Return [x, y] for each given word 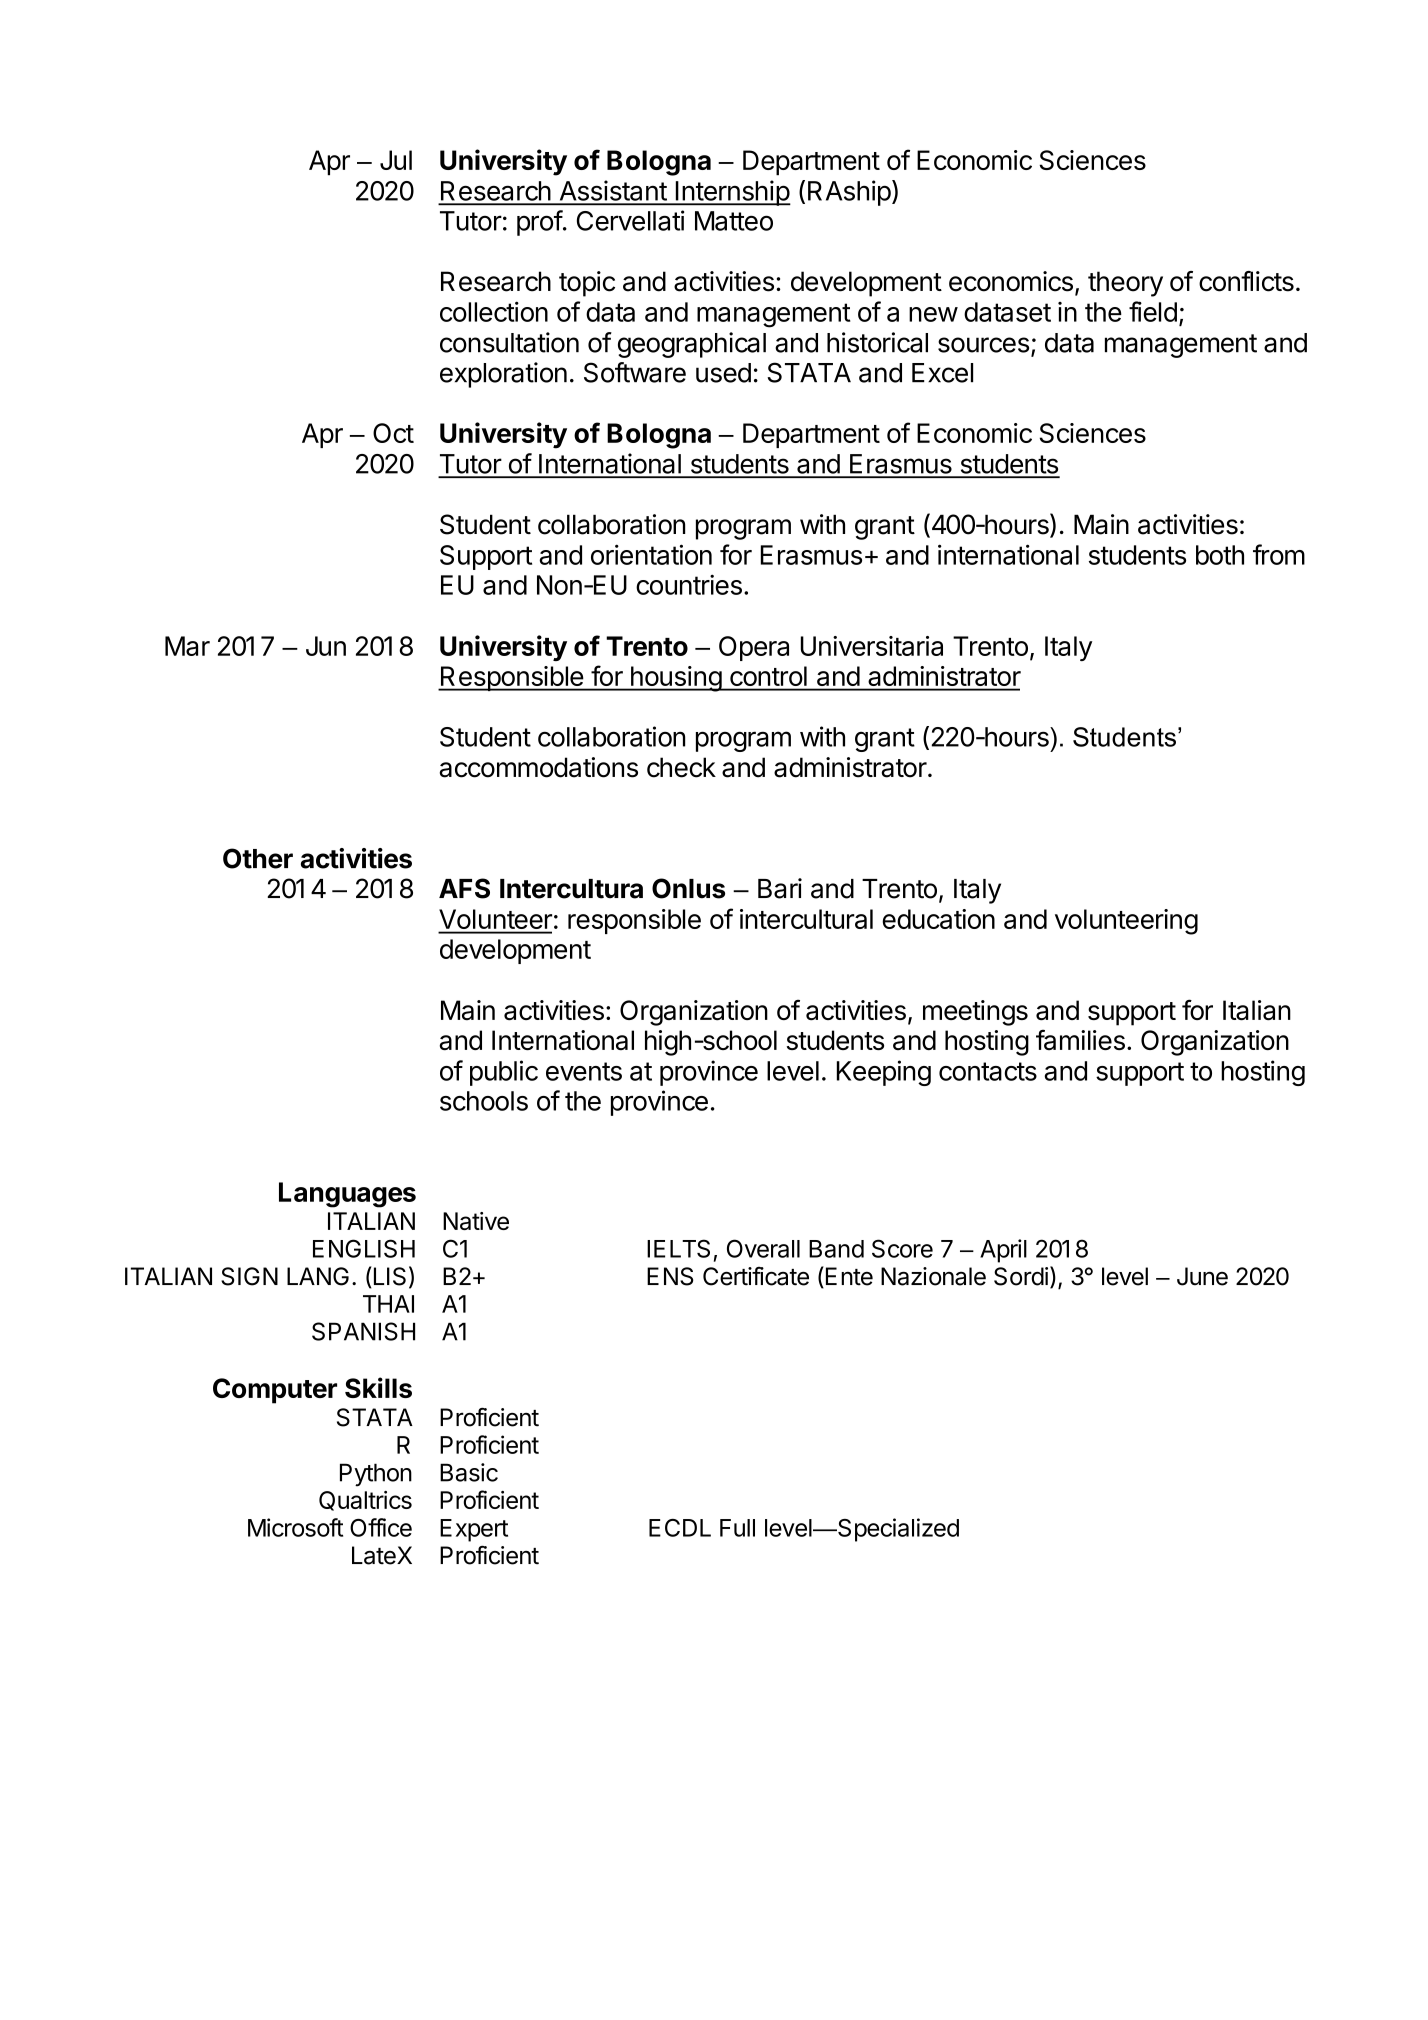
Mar [187, 646]
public [504, 1073]
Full [737, 1528]
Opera [754, 648]
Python [376, 1475]
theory [1125, 284]
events [584, 1071]
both [1220, 555]
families [1080, 1039]
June [1202, 1276]
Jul [396, 160]
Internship [732, 193]
